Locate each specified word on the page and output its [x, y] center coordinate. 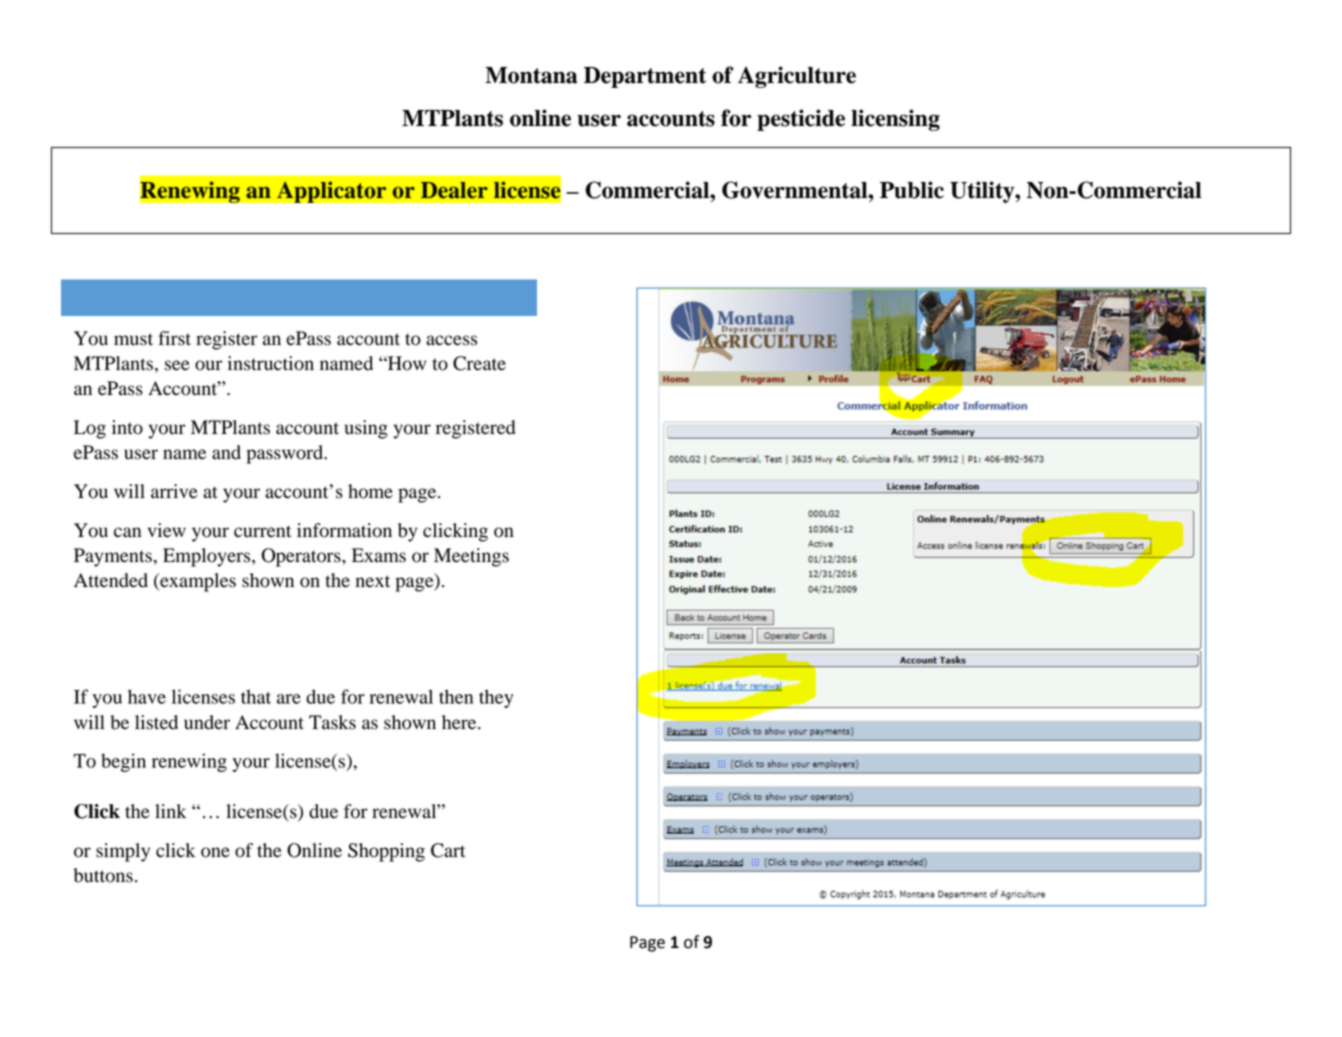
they [496, 698]
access [451, 340]
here [460, 722]
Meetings [471, 557]
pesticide [801, 120]
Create [479, 363]
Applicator [332, 192]
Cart [448, 850]
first [174, 338]
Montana [531, 75]
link [171, 811]
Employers [208, 557]
